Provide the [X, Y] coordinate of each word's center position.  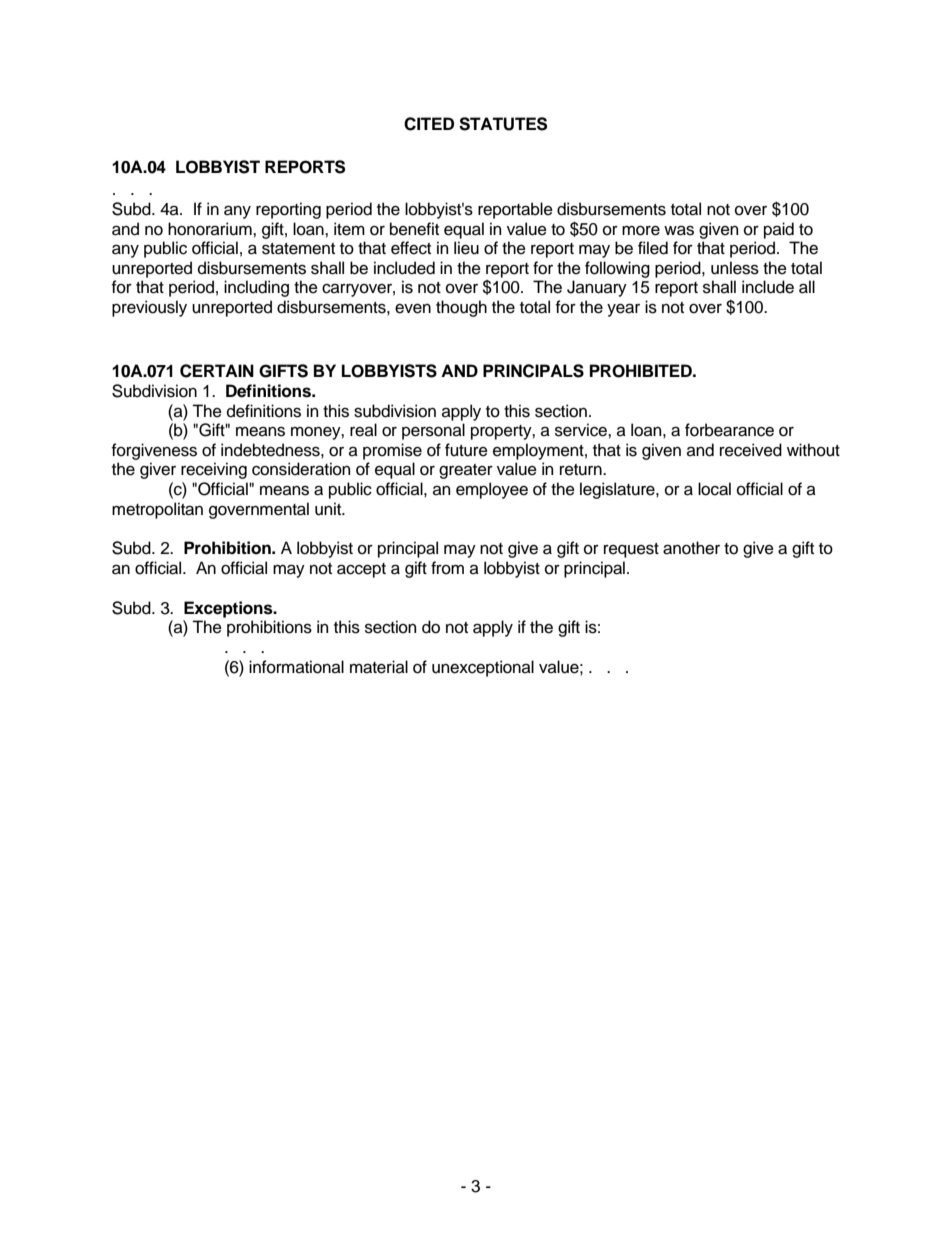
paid [779, 230]
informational [296, 667]
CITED [429, 124]
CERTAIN [217, 371]
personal [433, 431]
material [379, 667]
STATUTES [503, 124]
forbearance [729, 430]
